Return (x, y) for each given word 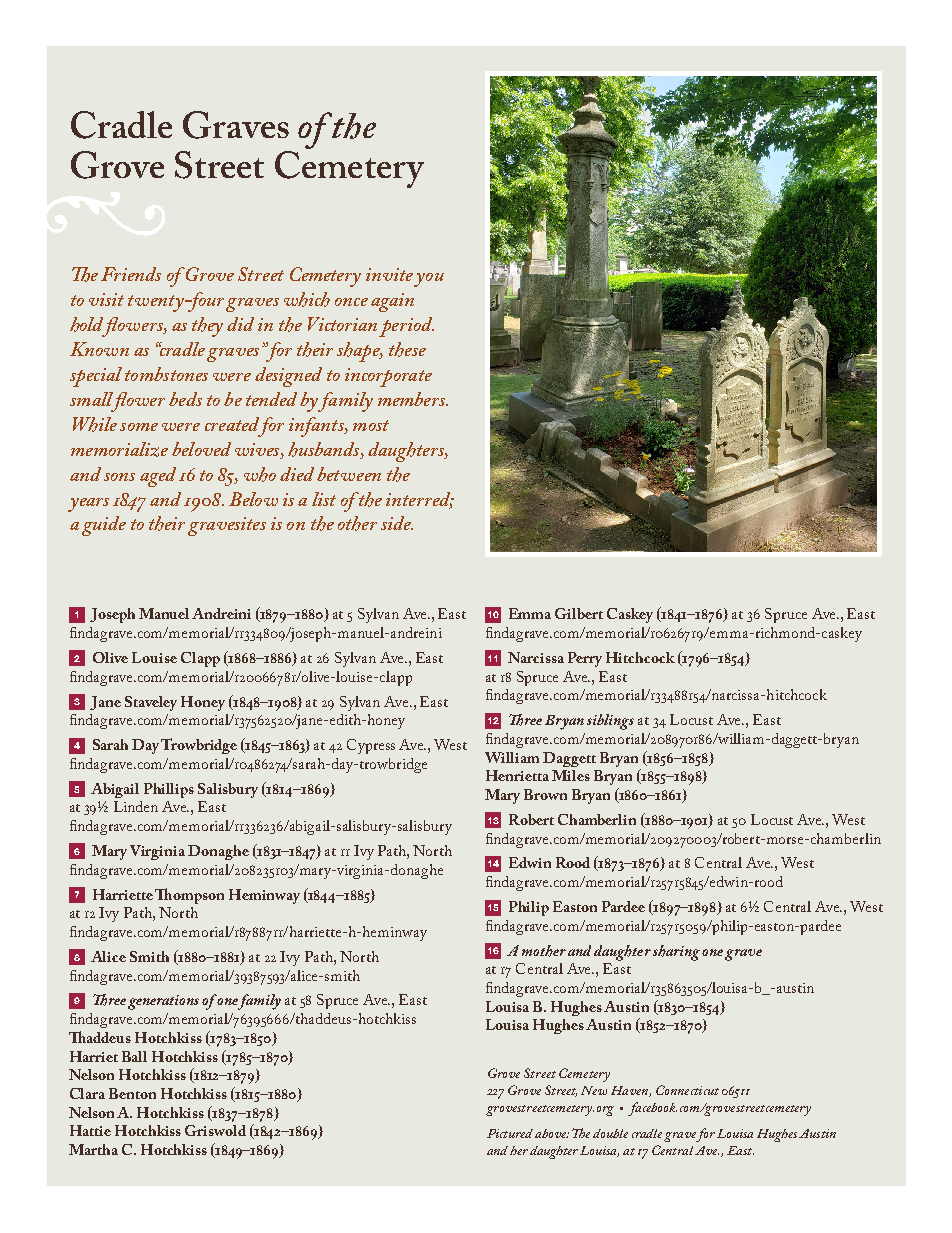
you (429, 280)
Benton (132, 1093)
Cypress (371, 746)
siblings (610, 722)
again (392, 302)
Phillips (169, 790)
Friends (131, 274)
